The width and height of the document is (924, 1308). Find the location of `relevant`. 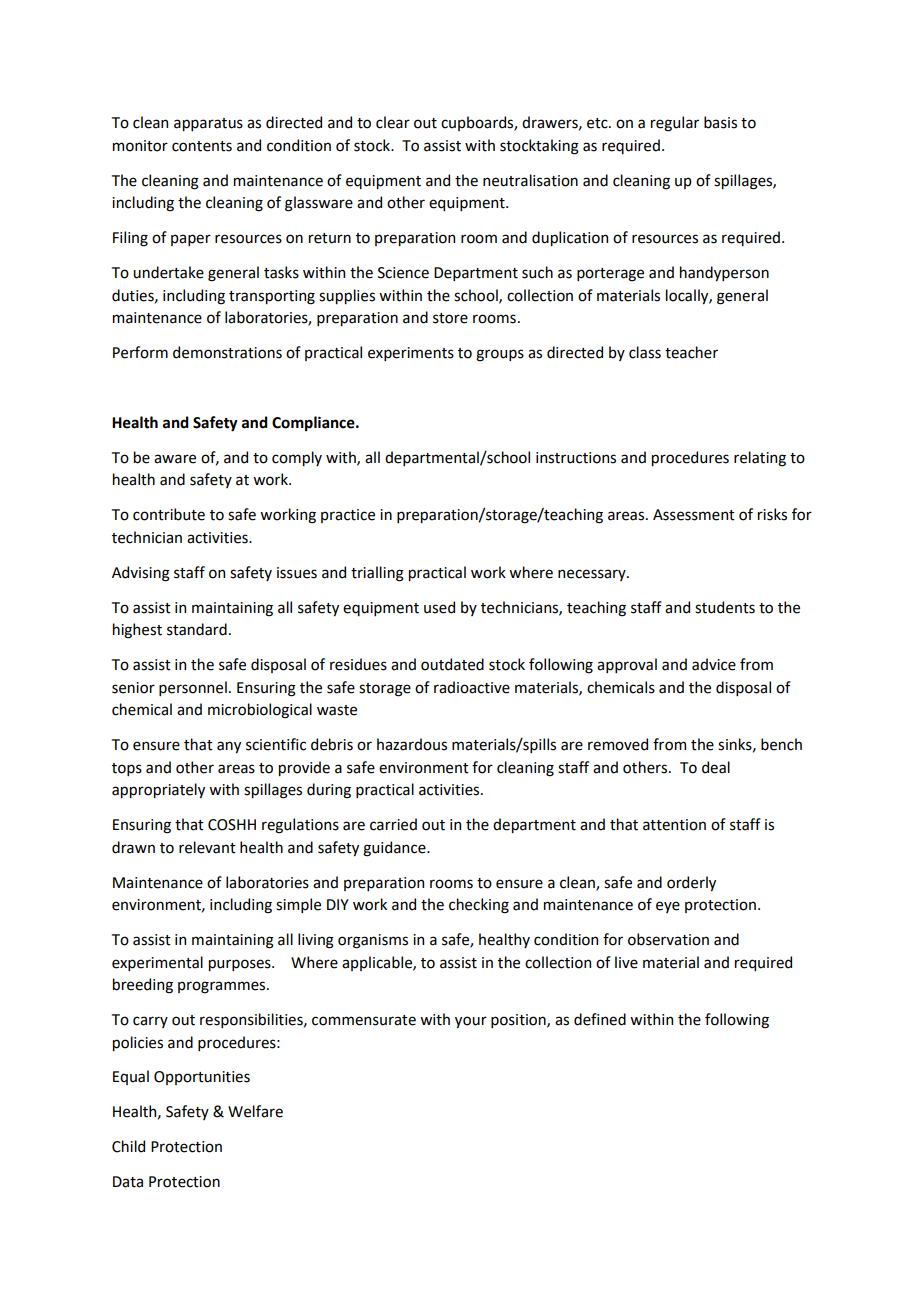

relevant is located at coordinates (207, 847).
